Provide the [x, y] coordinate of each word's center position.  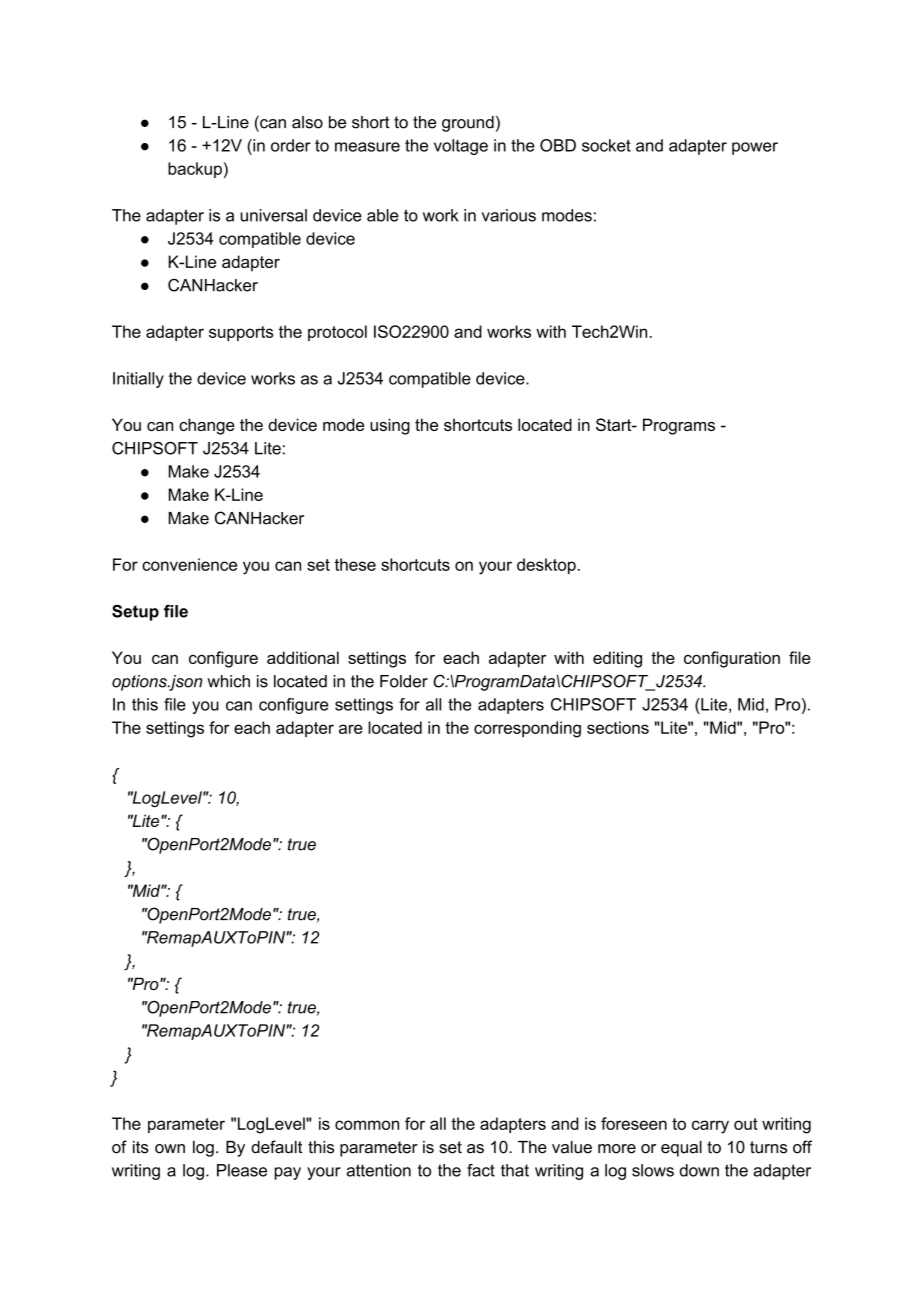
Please [242, 1170]
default [276, 1147]
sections [618, 727]
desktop [546, 566]
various [509, 215]
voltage [461, 147]
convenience [189, 564]
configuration [732, 659]
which [228, 681]
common [367, 1125]
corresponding [527, 729]
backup [195, 170]
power [755, 148]
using [390, 426]
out [746, 1124]
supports [241, 333]
